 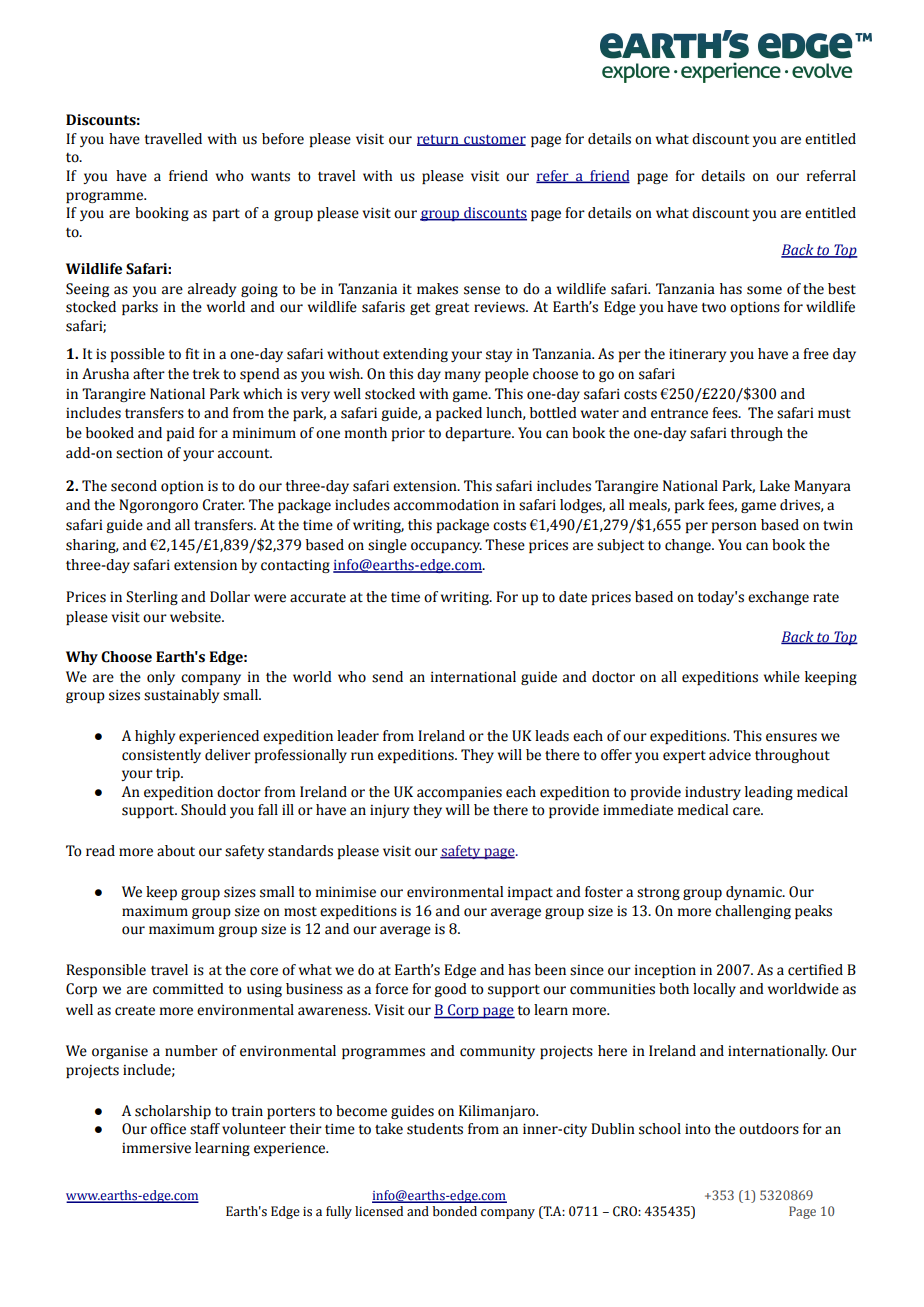 What do you see at coordinates (270, 177) in the screenshot?
I see `wants` at bounding box center [270, 177].
